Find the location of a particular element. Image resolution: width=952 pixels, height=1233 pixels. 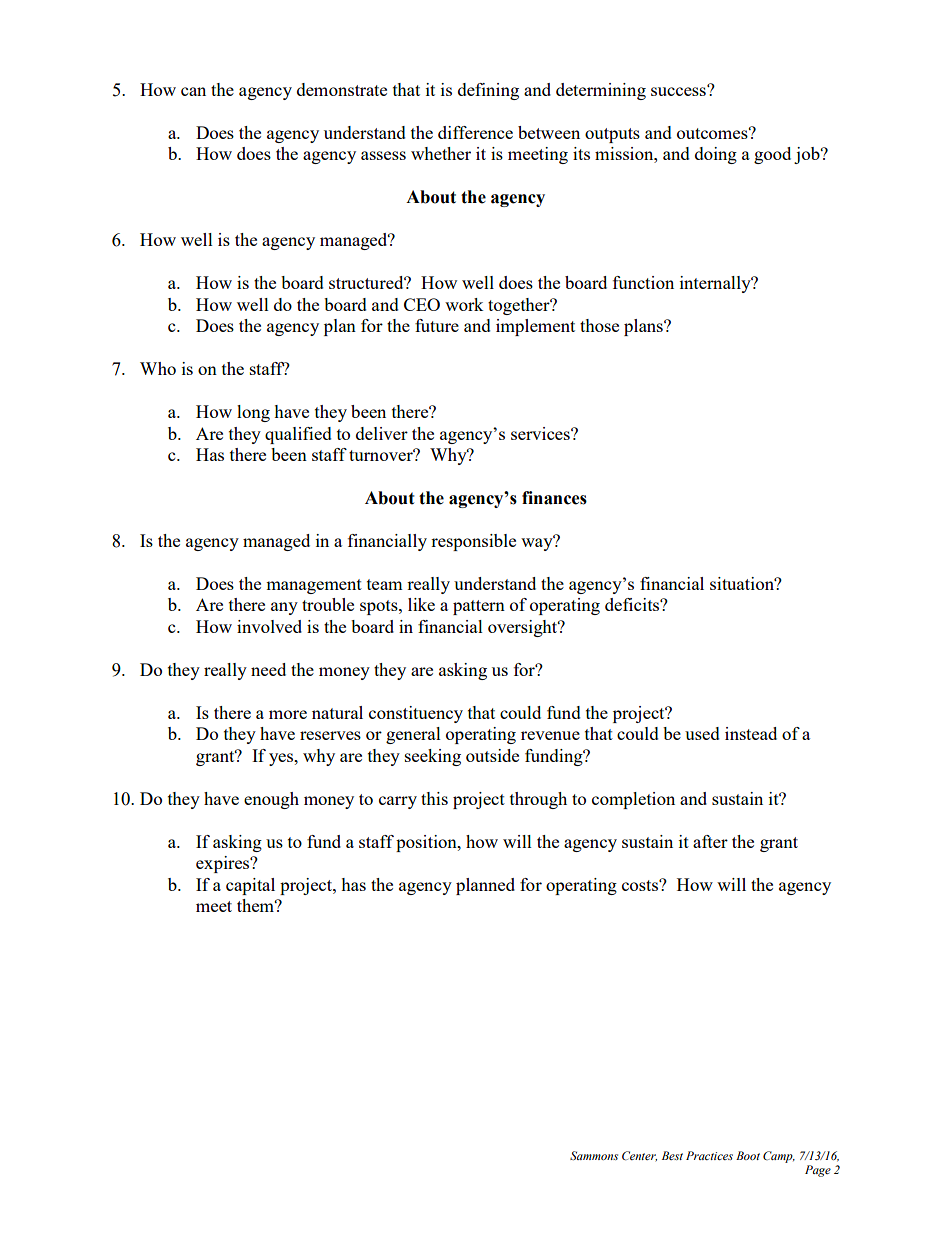

internally is located at coordinates (716, 284).
